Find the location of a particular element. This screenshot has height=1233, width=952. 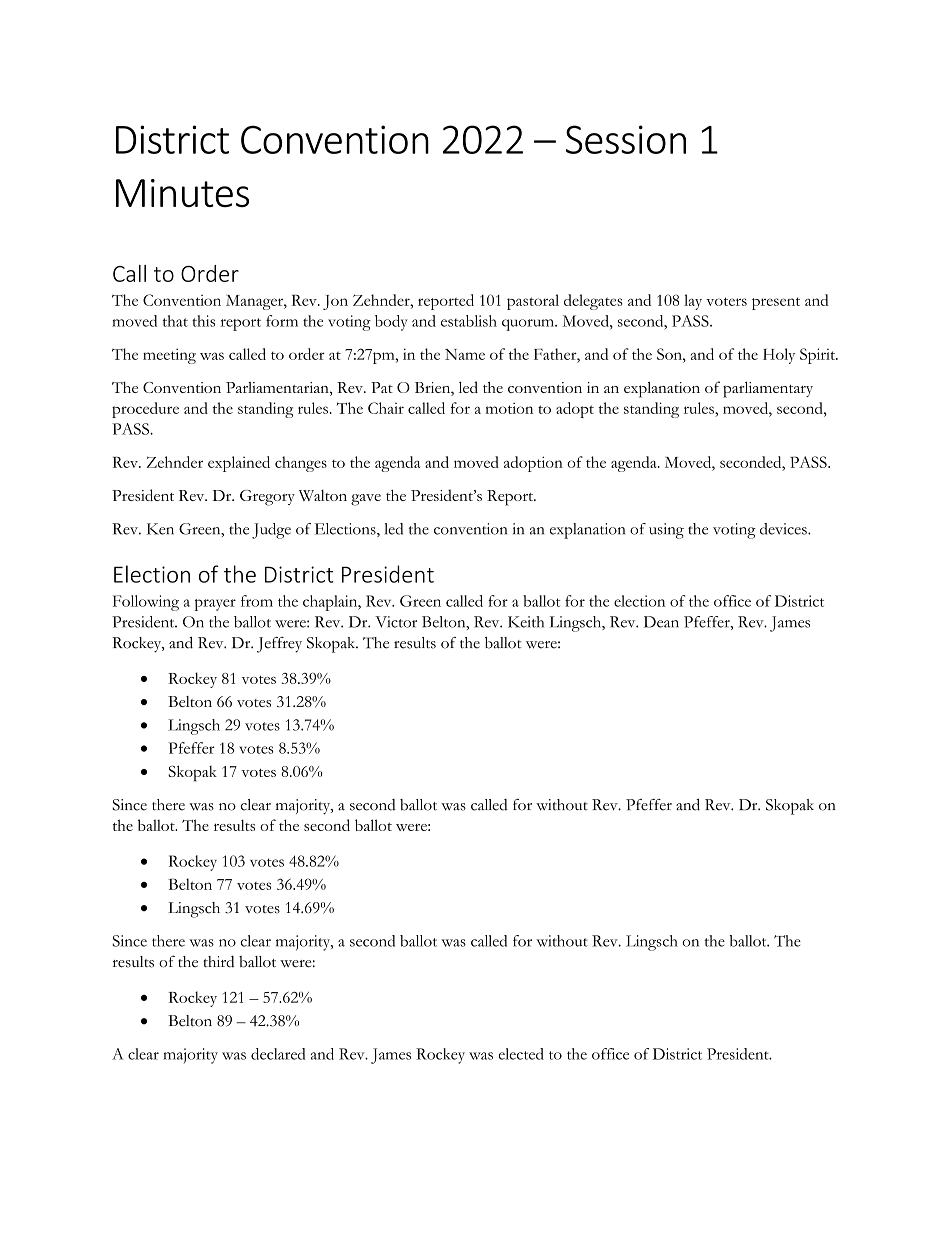

Minutes is located at coordinates (182, 193).
